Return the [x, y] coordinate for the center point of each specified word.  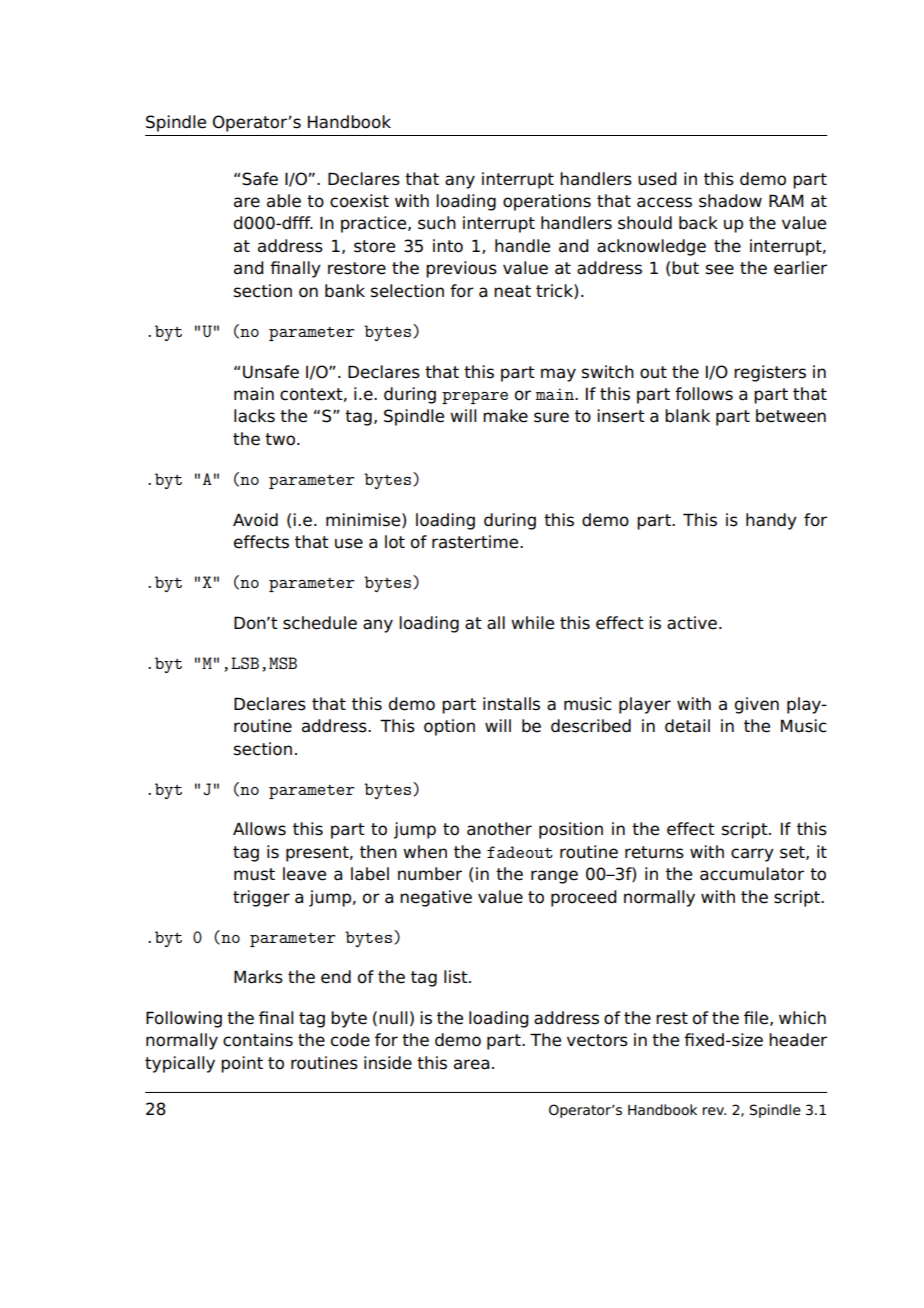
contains [258, 1040]
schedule [320, 623]
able [284, 201]
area [471, 1064]
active [692, 623]
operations [547, 202]
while [532, 623]
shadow [730, 201]
